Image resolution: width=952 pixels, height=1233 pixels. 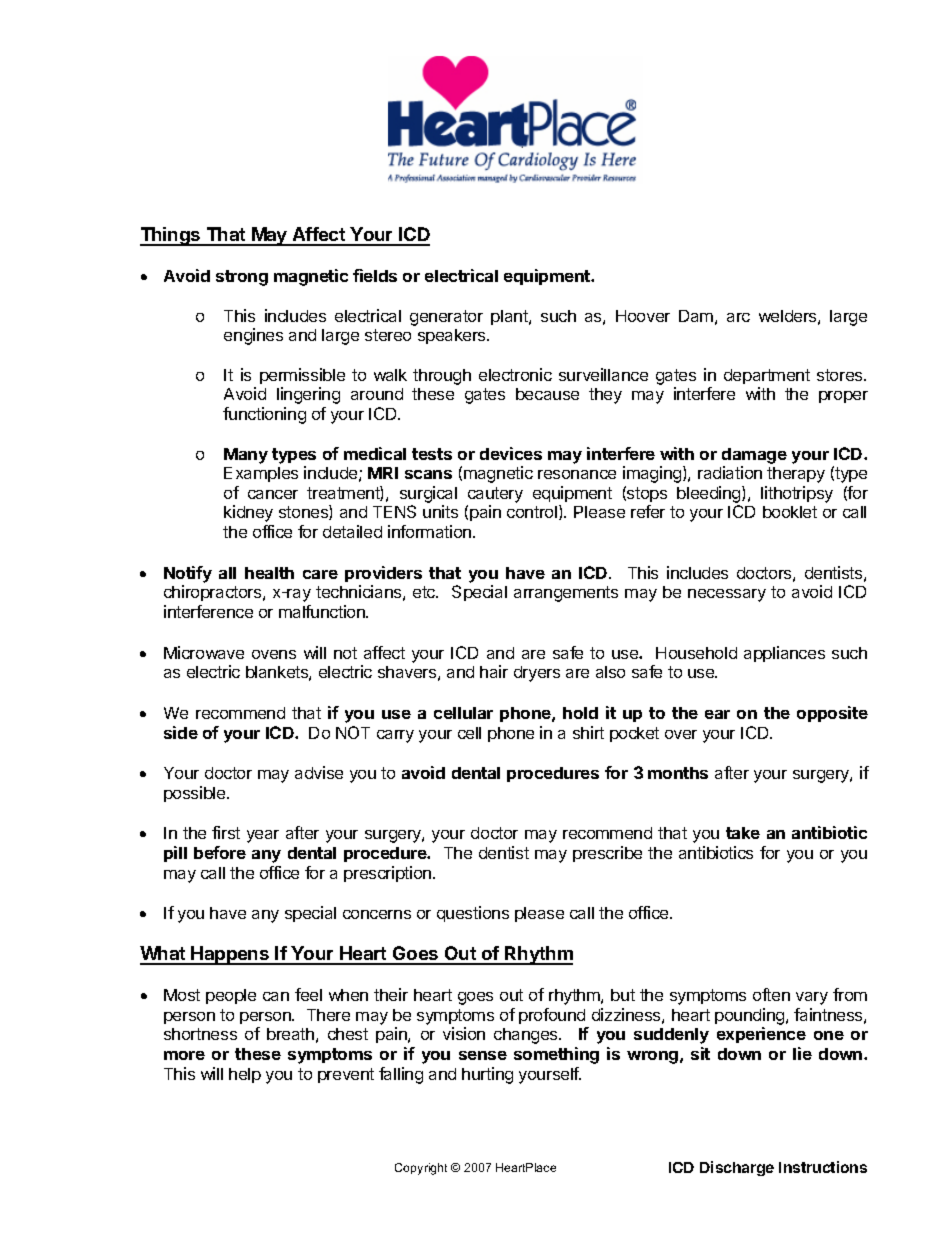 I want to click on plant, so click(x=510, y=317).
